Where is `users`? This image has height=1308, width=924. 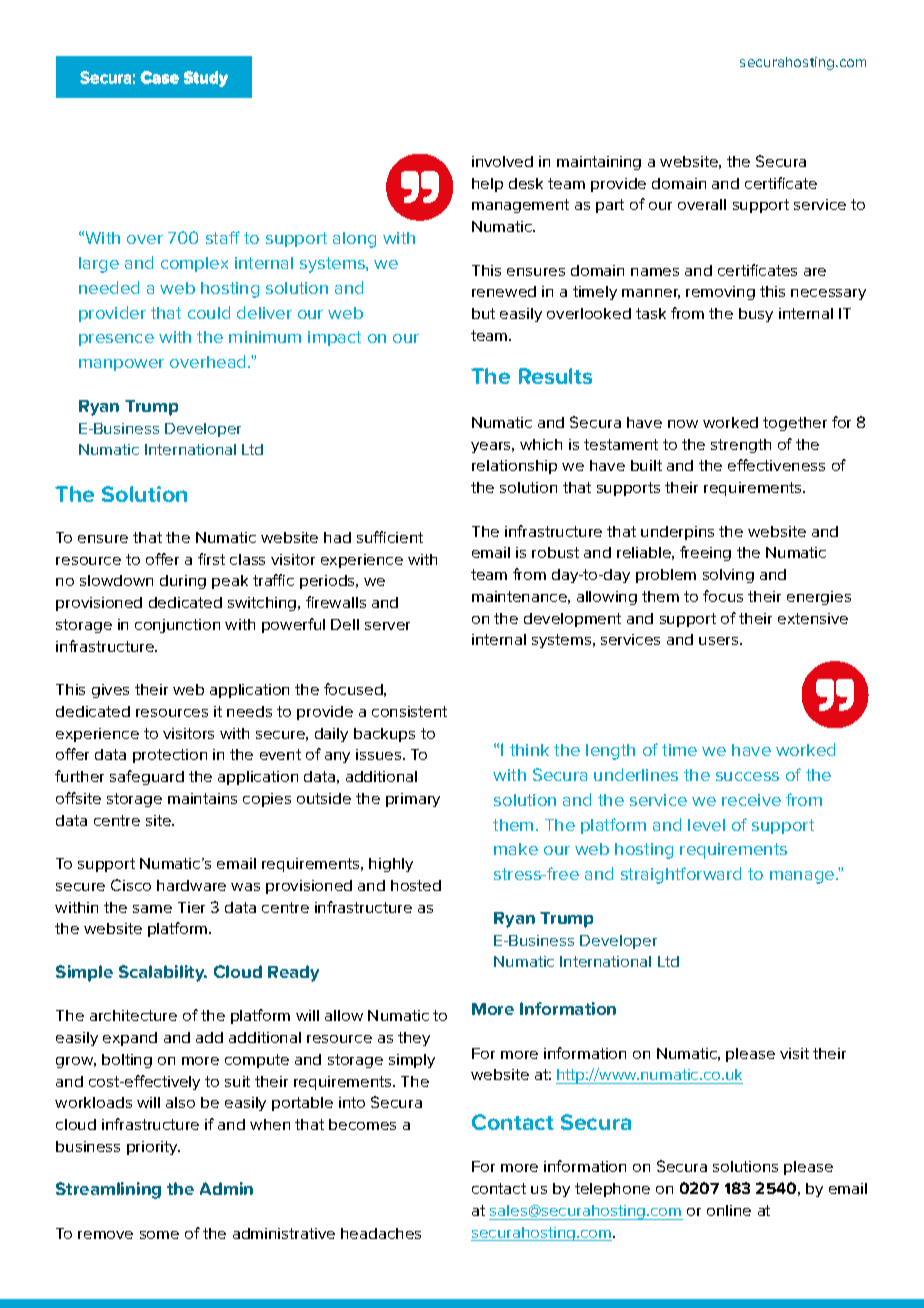
users is located at coordinates (720, 641).
